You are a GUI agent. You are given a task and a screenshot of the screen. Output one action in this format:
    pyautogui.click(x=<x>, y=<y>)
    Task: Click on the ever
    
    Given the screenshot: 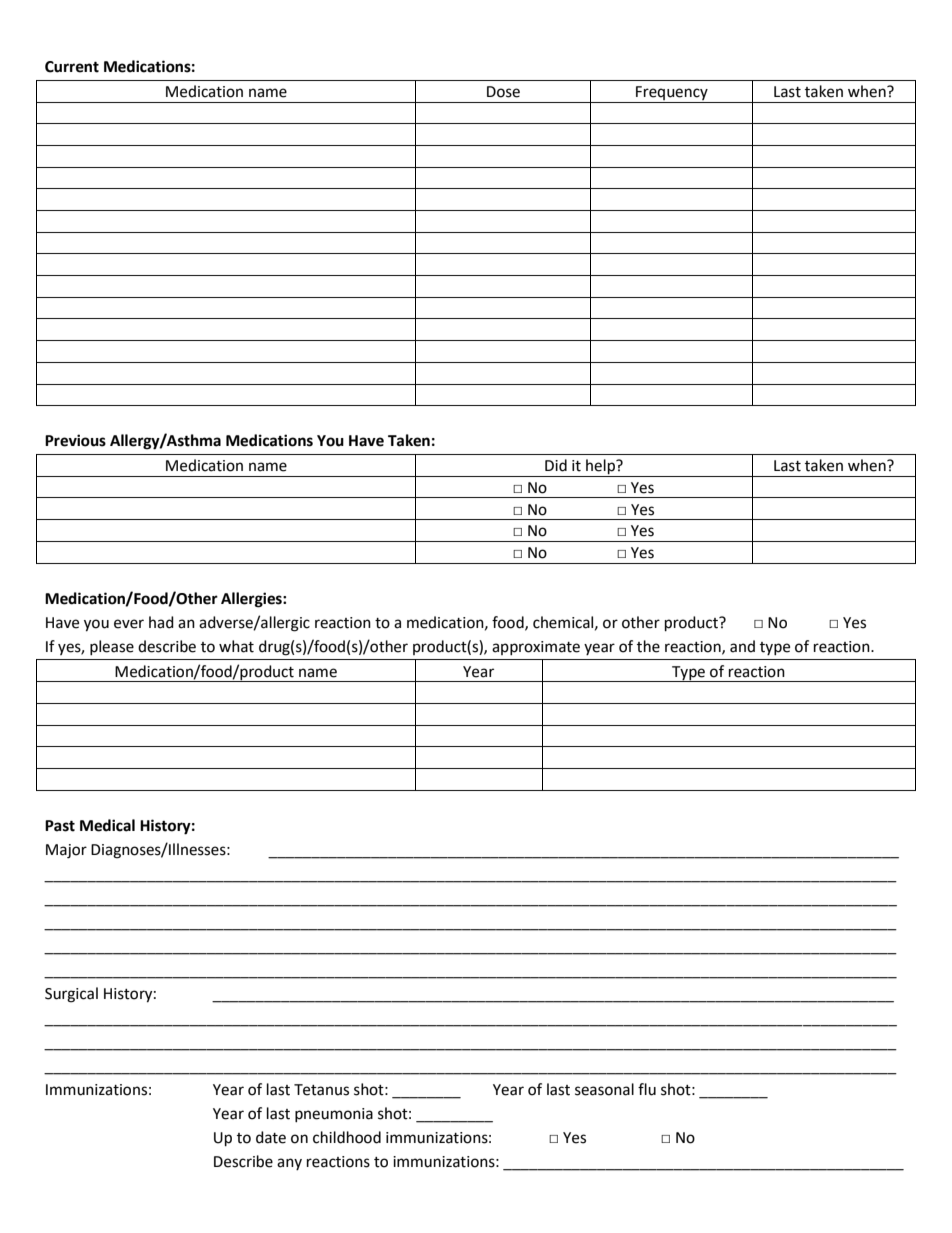 What is the action you would take?
    pyautogui.click(x=129, y=624)
